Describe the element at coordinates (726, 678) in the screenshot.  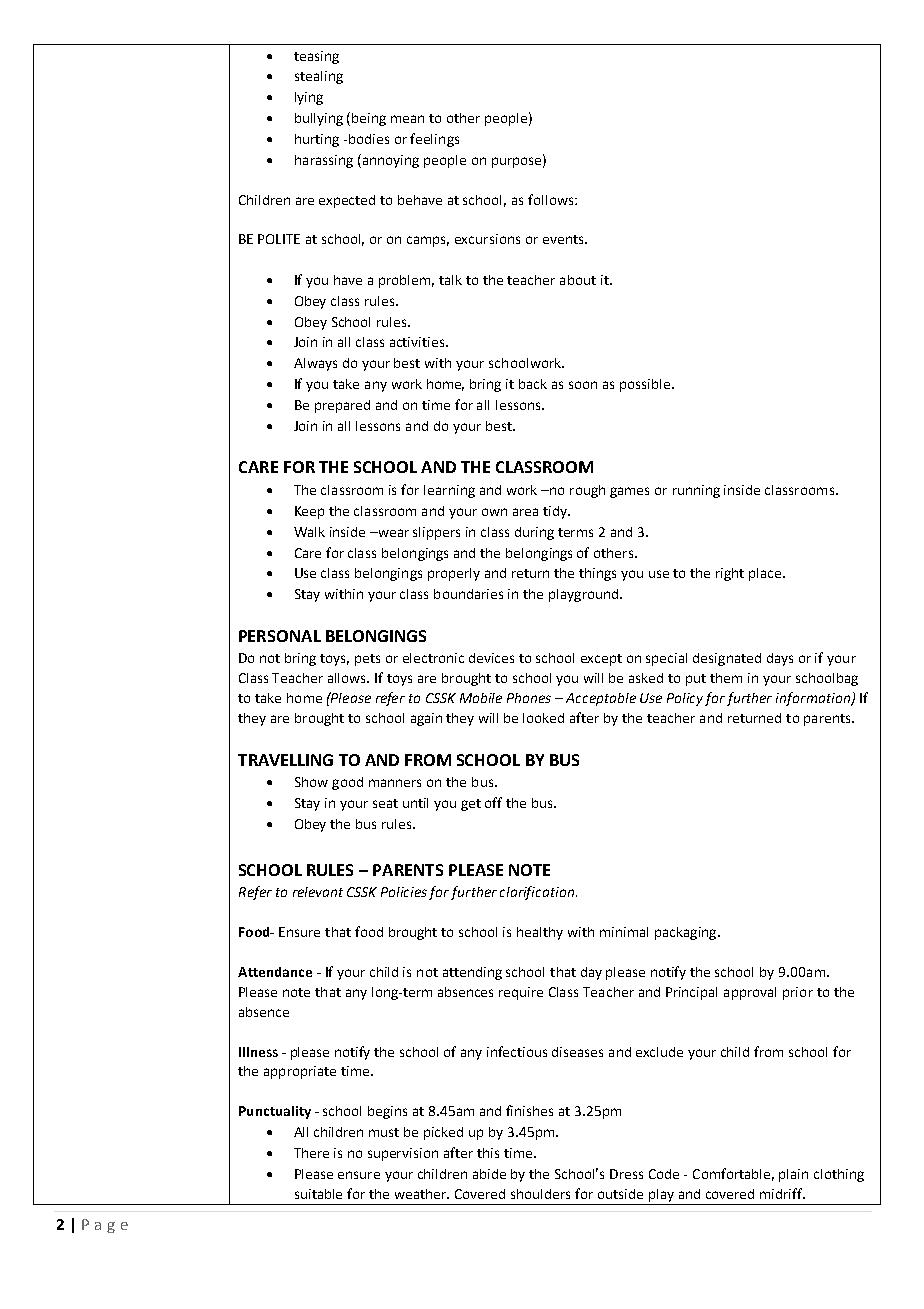
I see `them` at that location.
